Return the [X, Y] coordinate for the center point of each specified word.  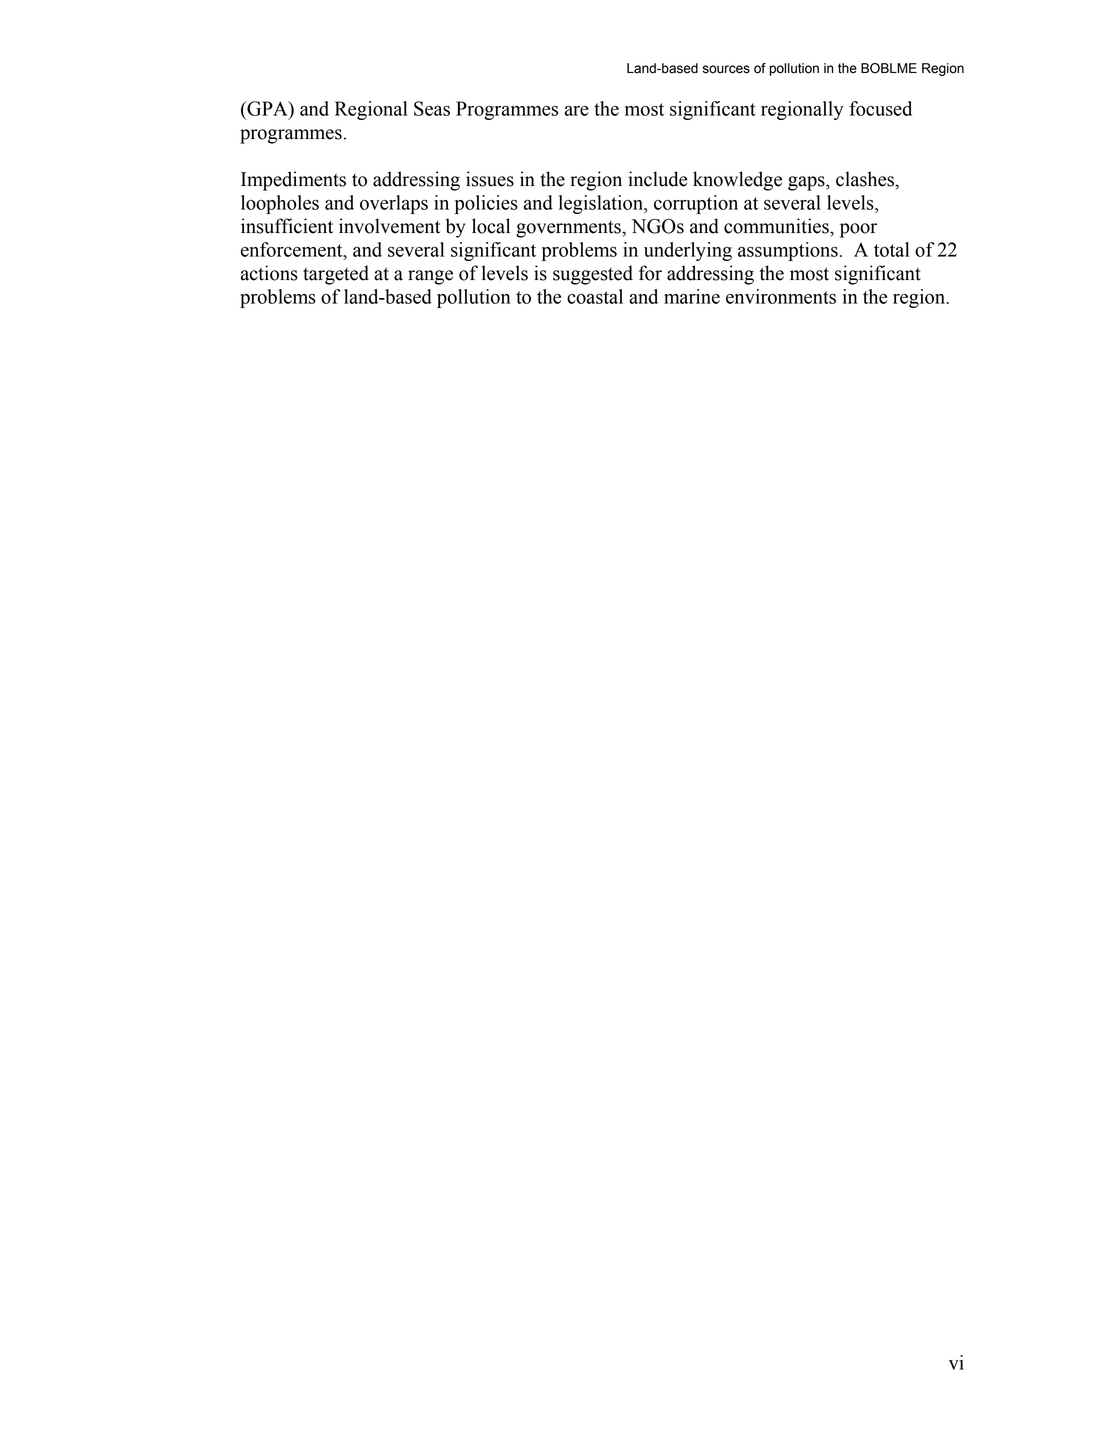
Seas [432, 108]
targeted [336, 275]
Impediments [293, 181]
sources [726, 69]
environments [781, 296]
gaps [807, 183]
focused [880, 108]
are [577, 110]
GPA [267, 108]
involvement [389, 226]
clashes [866, 179]
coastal [595, 296]
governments [569, 229]
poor [858, 230]
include [657, 179]
